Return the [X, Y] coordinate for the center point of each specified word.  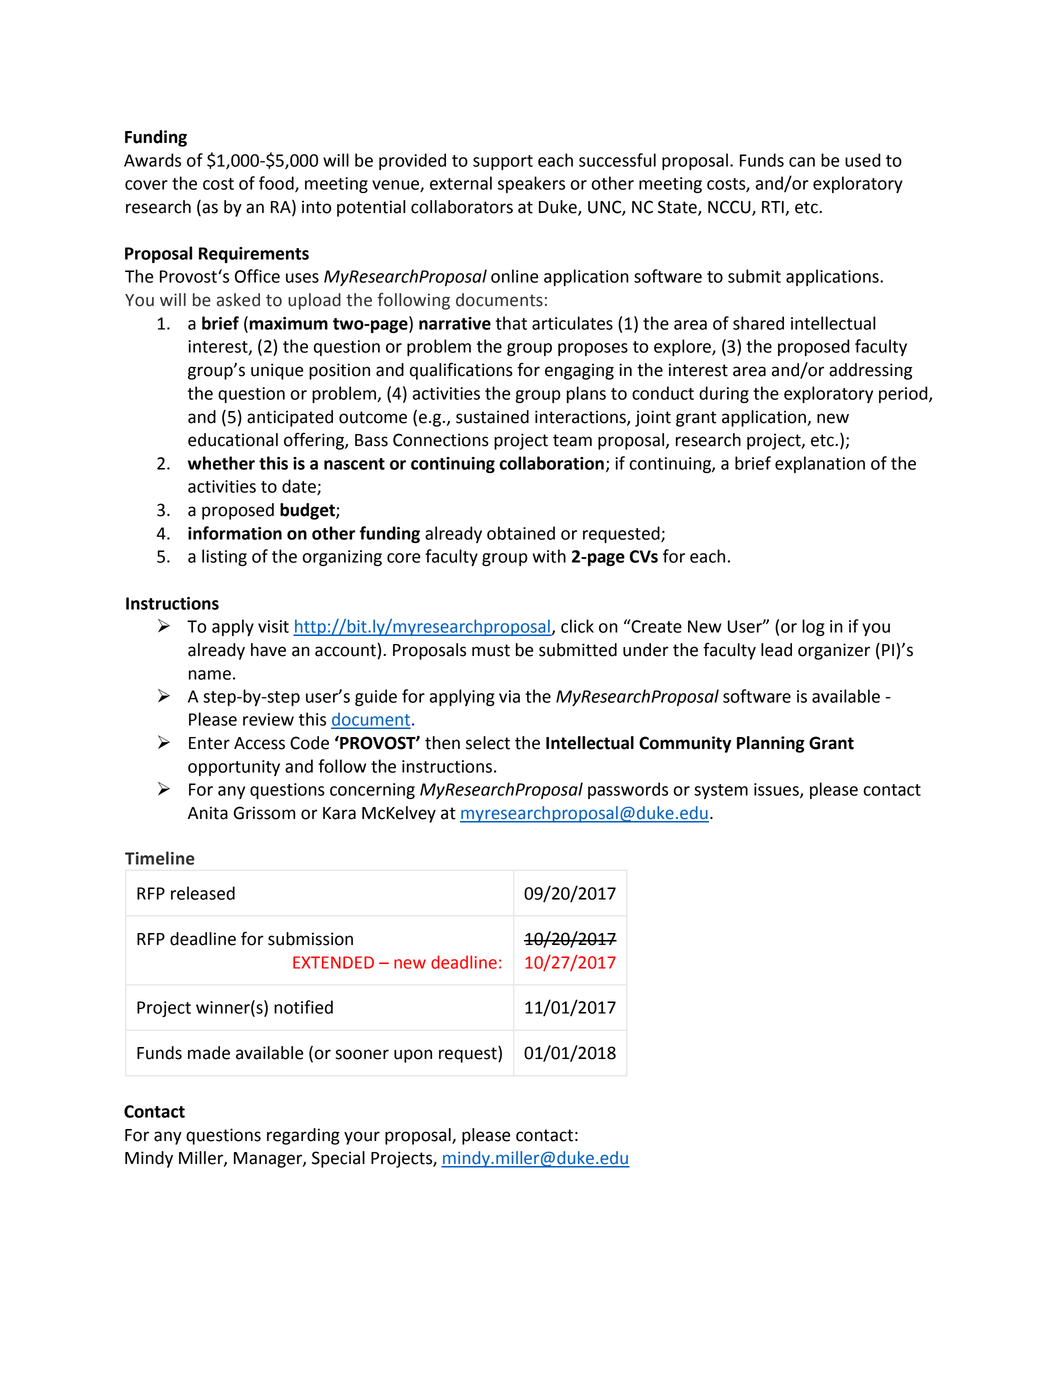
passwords [628, 790]
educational [233, 440]
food [277, 184]
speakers [531, 184]
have [268, 650]
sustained [492, 417]
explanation [820, 464]
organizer [834, 651]
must [491, 650]
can [802, 162]
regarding [303, 1136]
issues [777, 790]
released [203, 893]
